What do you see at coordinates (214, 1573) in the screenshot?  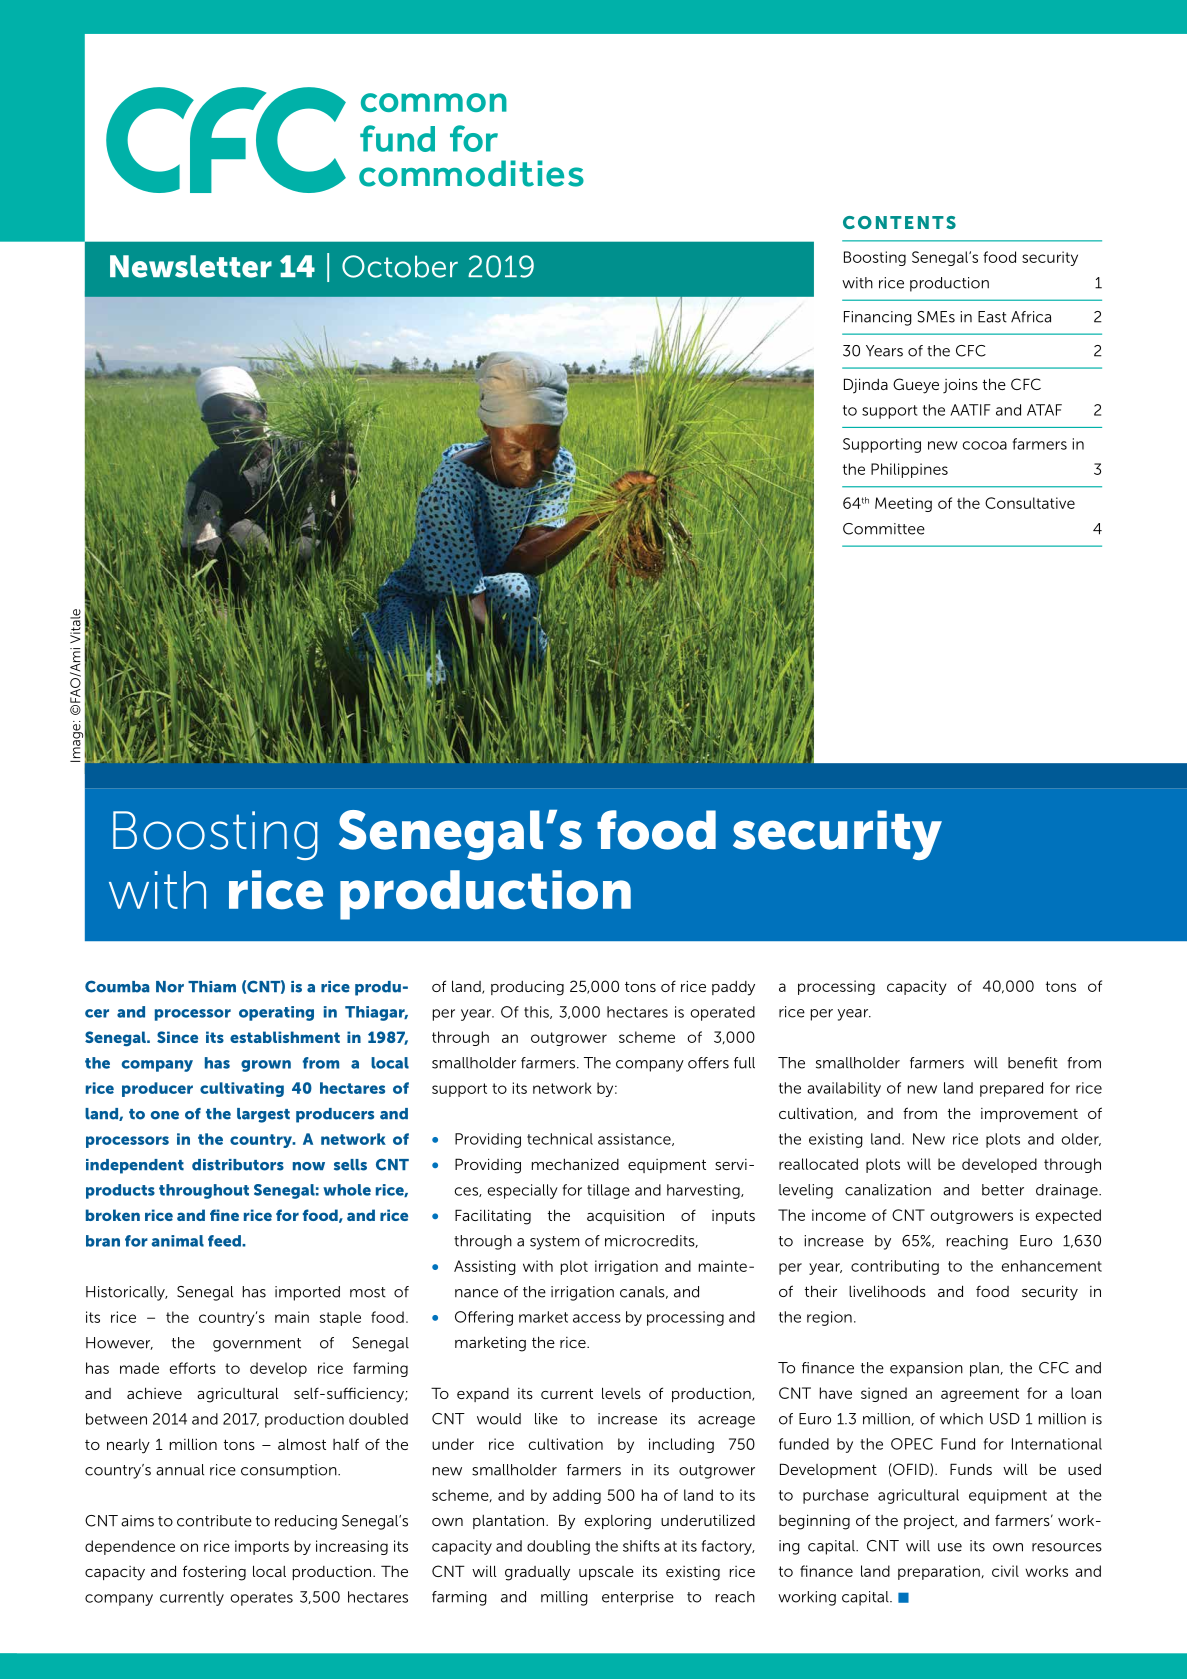 I see `fostering` at bounding box center [214, 1573].
